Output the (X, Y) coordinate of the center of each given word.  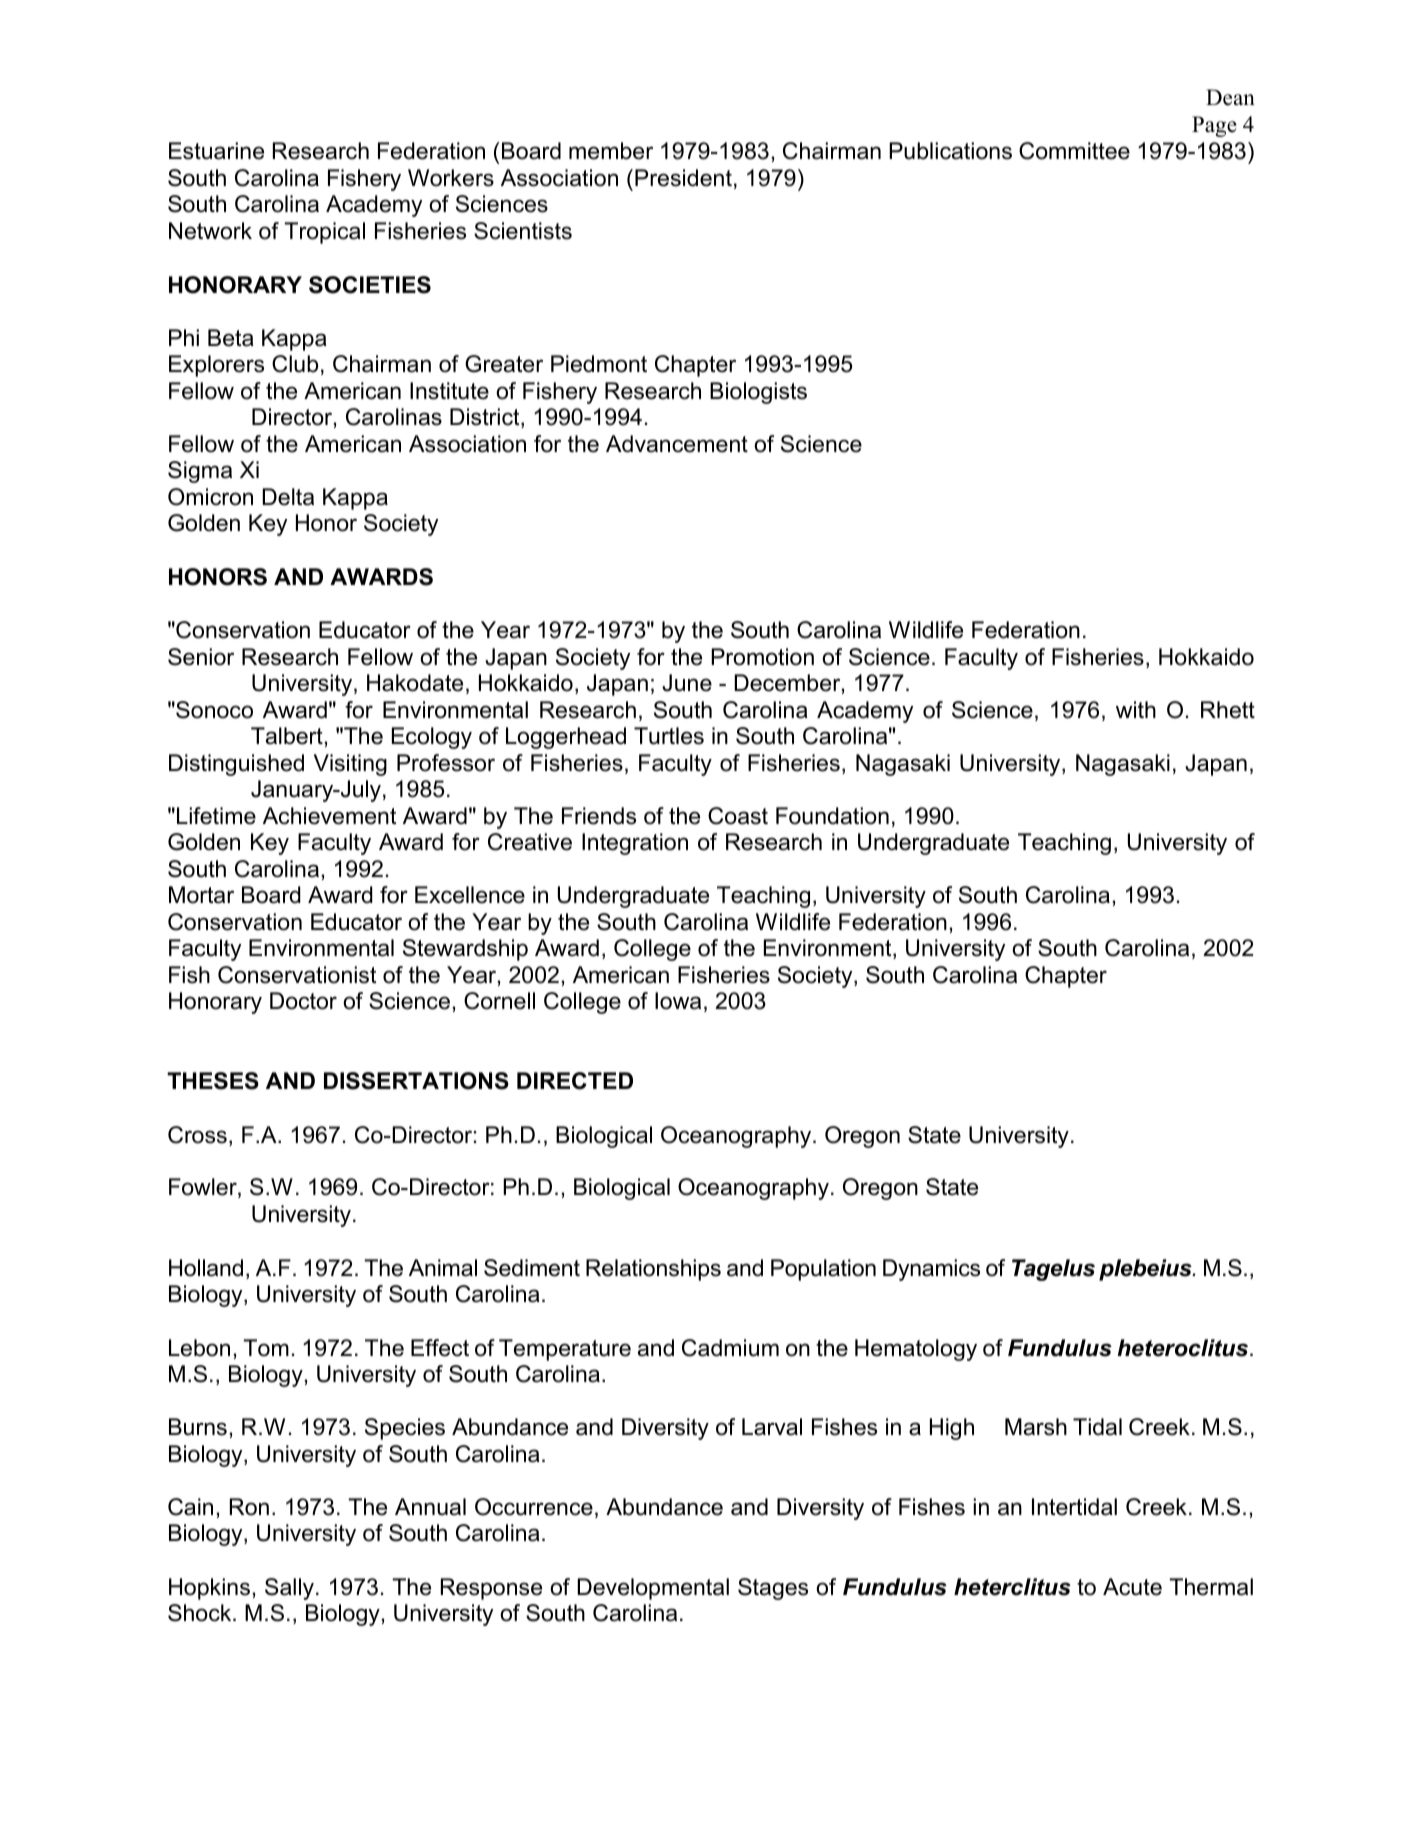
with (1136, 709)
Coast (738, 816)
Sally (291, 1589)
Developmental (653, 1589)
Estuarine (216, 151)
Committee (1074, 151)
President (683, 178)
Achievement (329, 816)
